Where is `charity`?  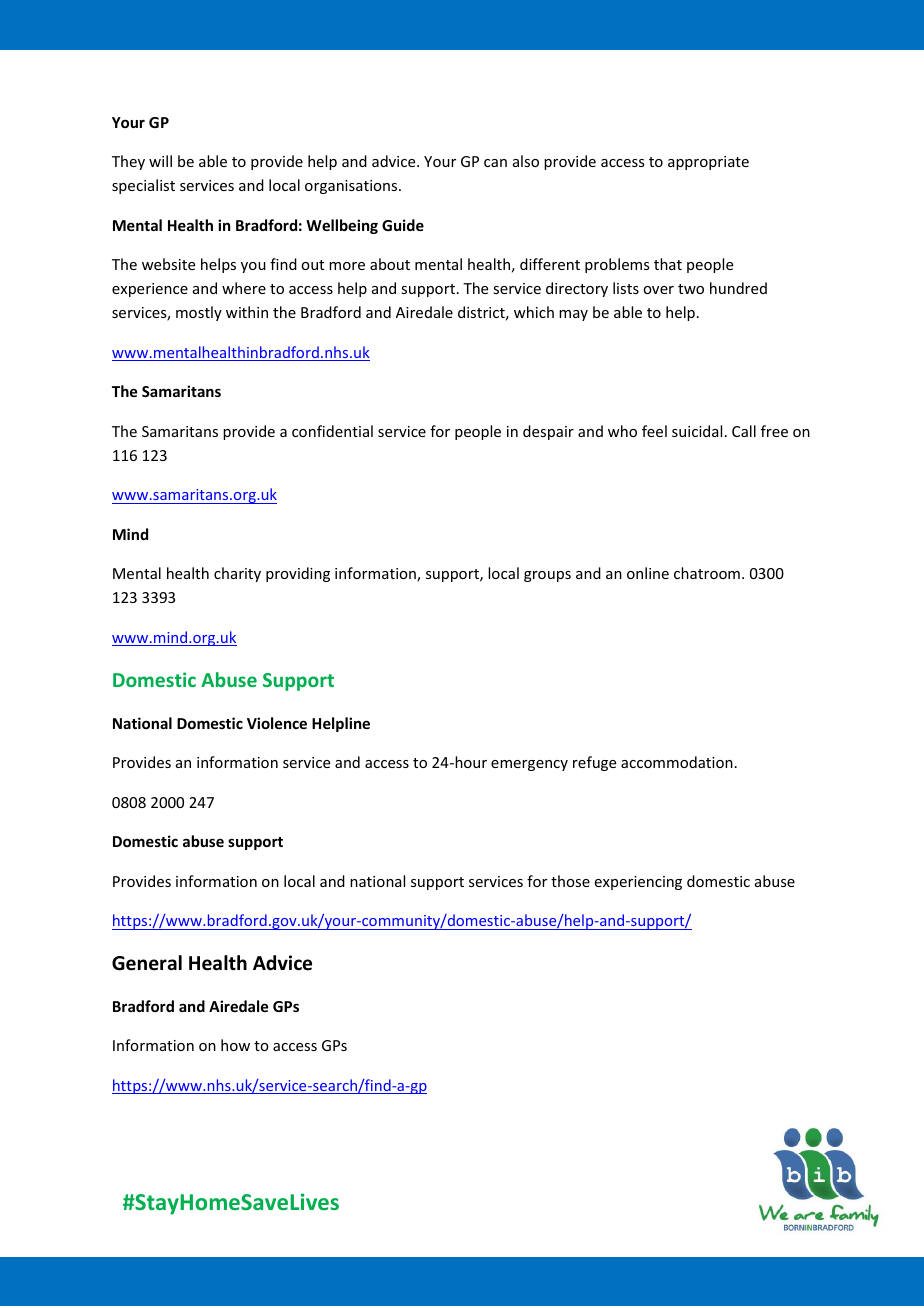 charity is located at coordinates (237, 574).
